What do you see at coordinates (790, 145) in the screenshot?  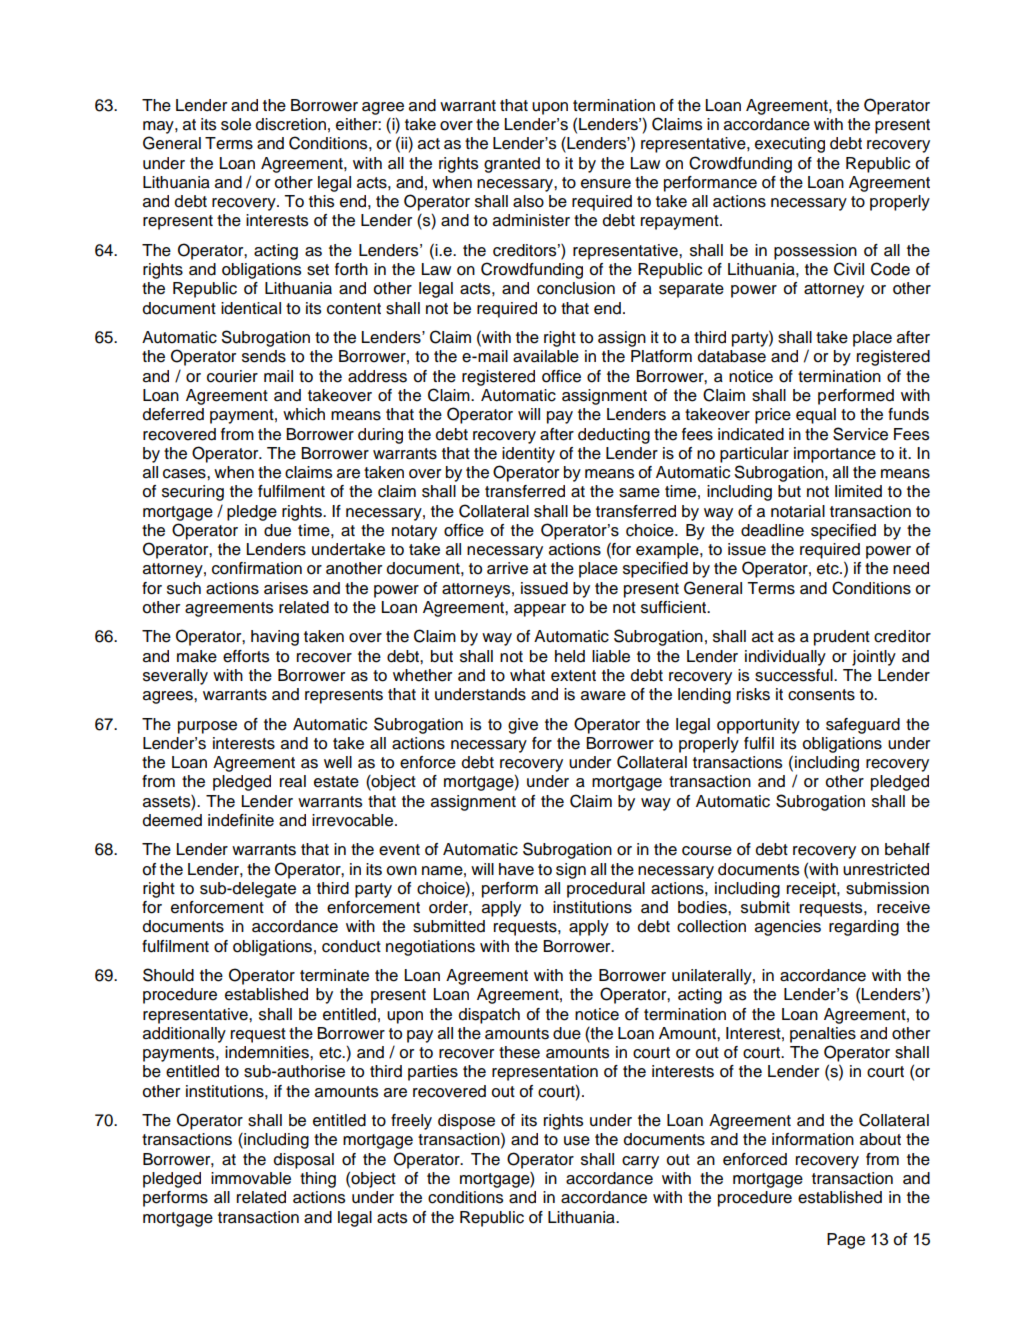 I see `executing` at bounding box center [790, 145].
